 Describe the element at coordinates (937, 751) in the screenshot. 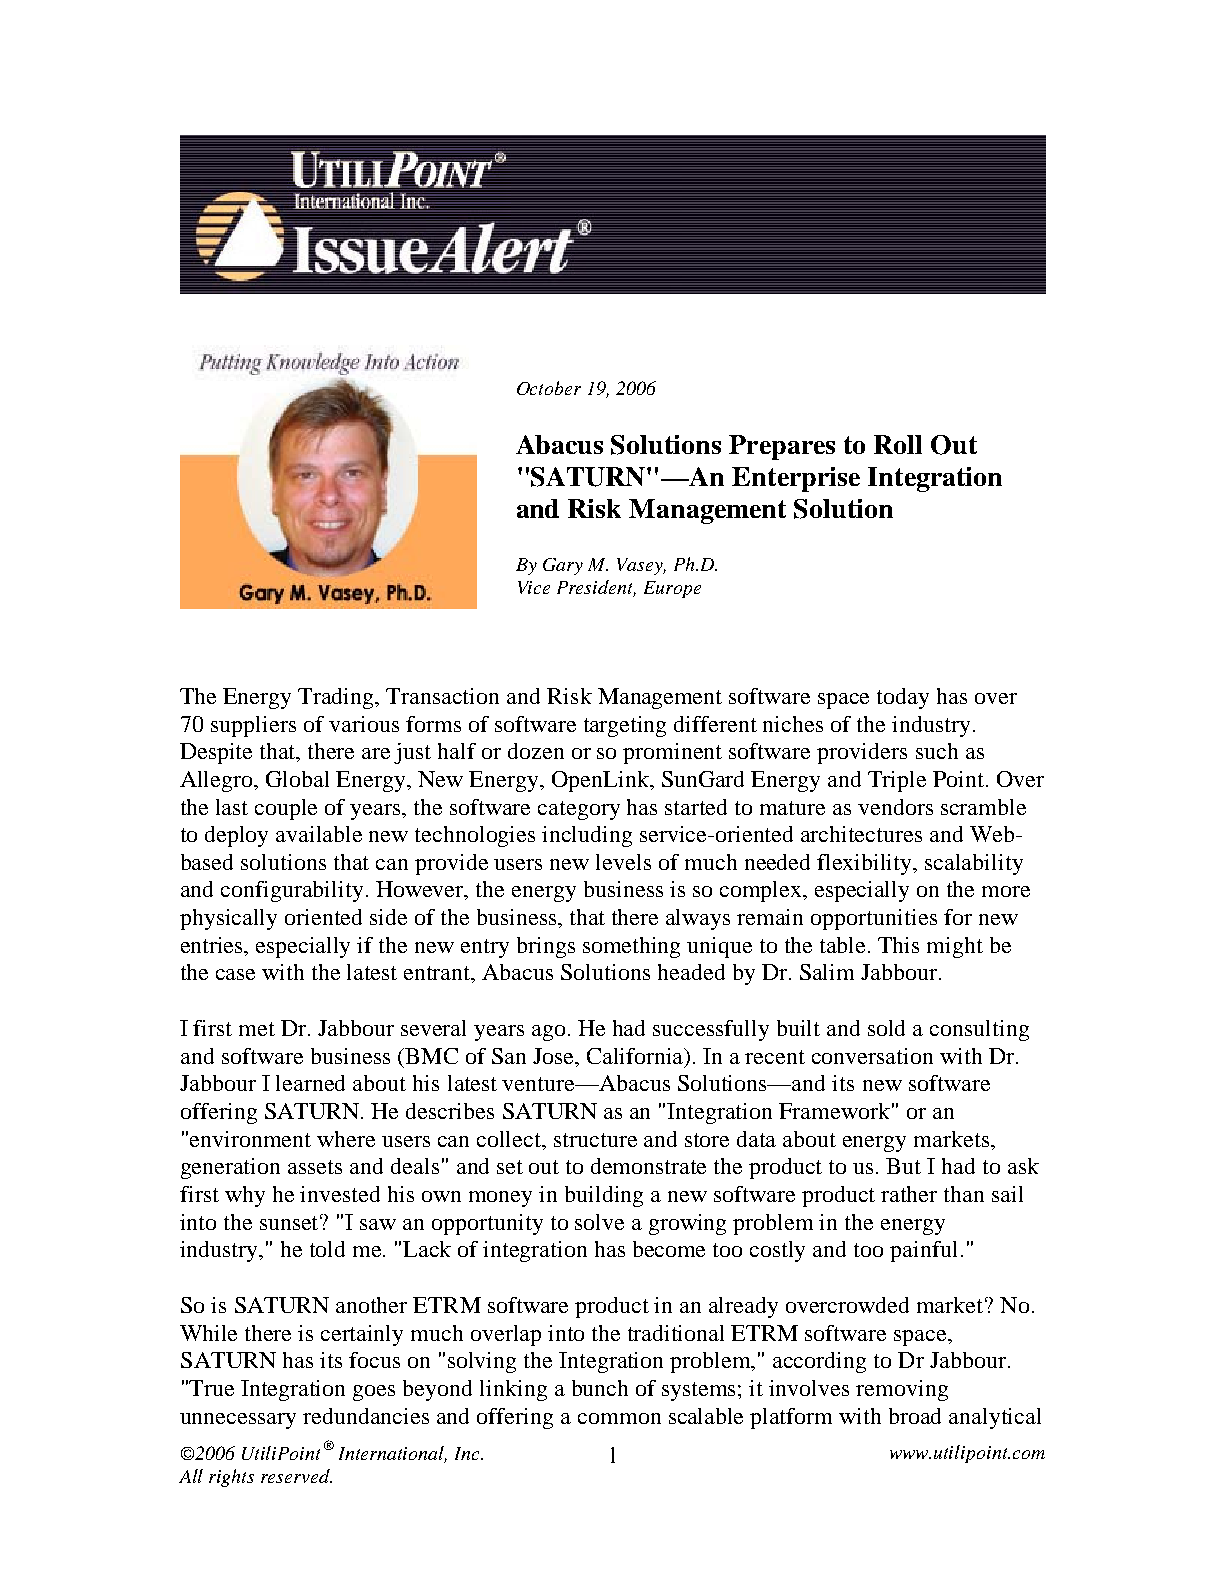

I see `such` at that location.
